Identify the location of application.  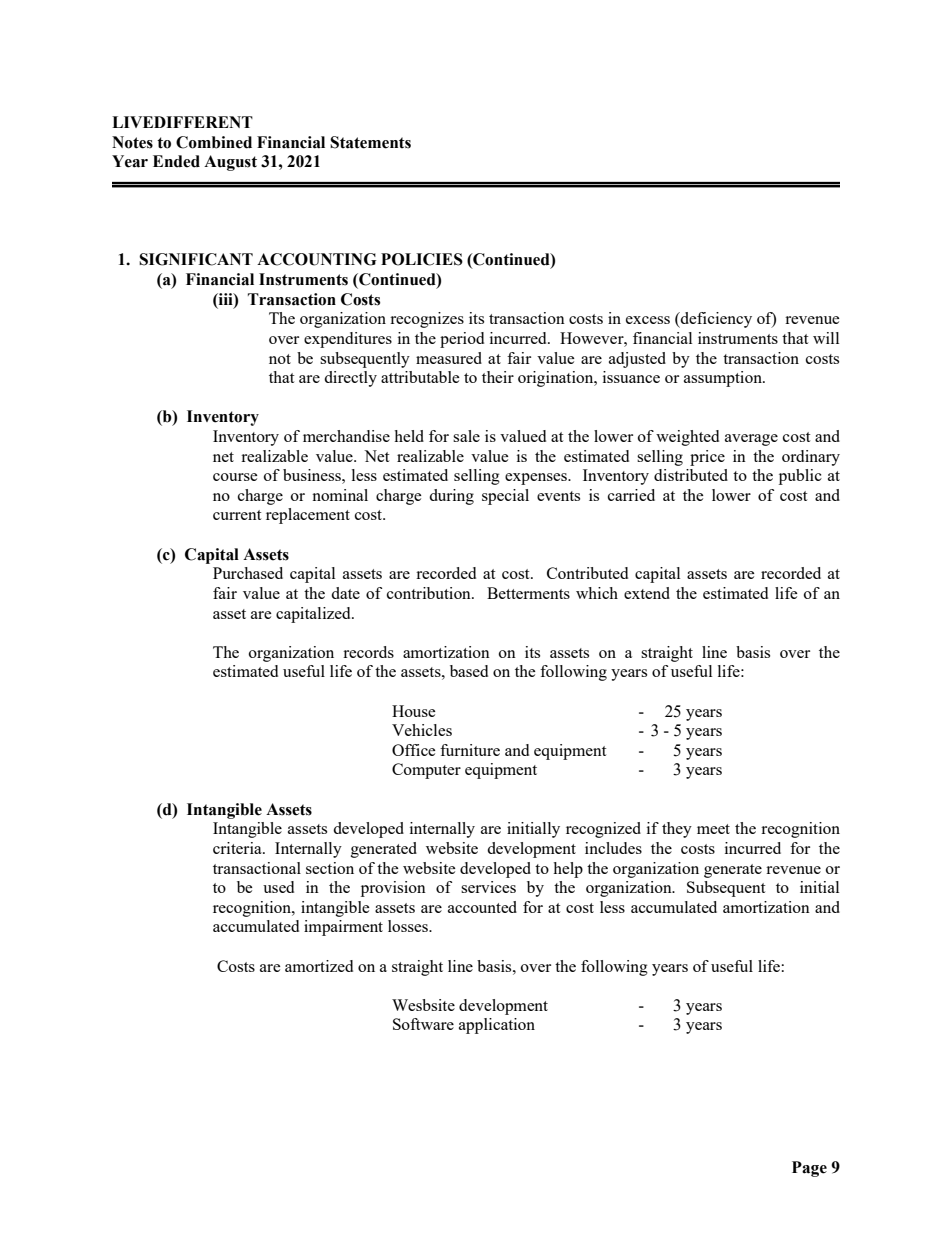
(497, 1026).
